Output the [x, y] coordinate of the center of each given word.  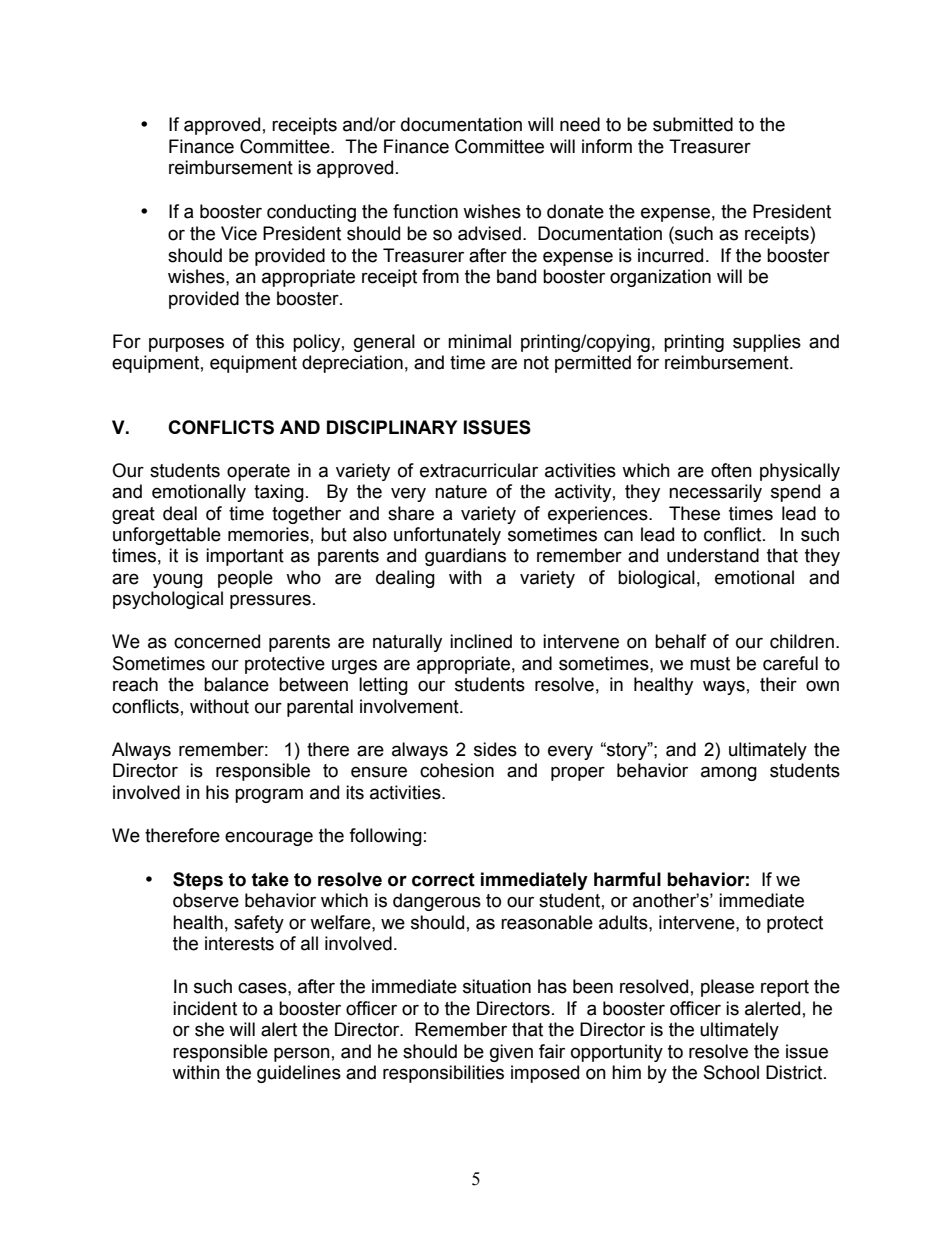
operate [258, 472]
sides [495, 749]
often [731, 470]
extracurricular [479, 470]
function [425, 211]
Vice [239, 233]
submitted [693, 124]
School [731, 1072]
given [511, 1053]
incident [205, 1008]
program [269, 795]
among [729, 773]
